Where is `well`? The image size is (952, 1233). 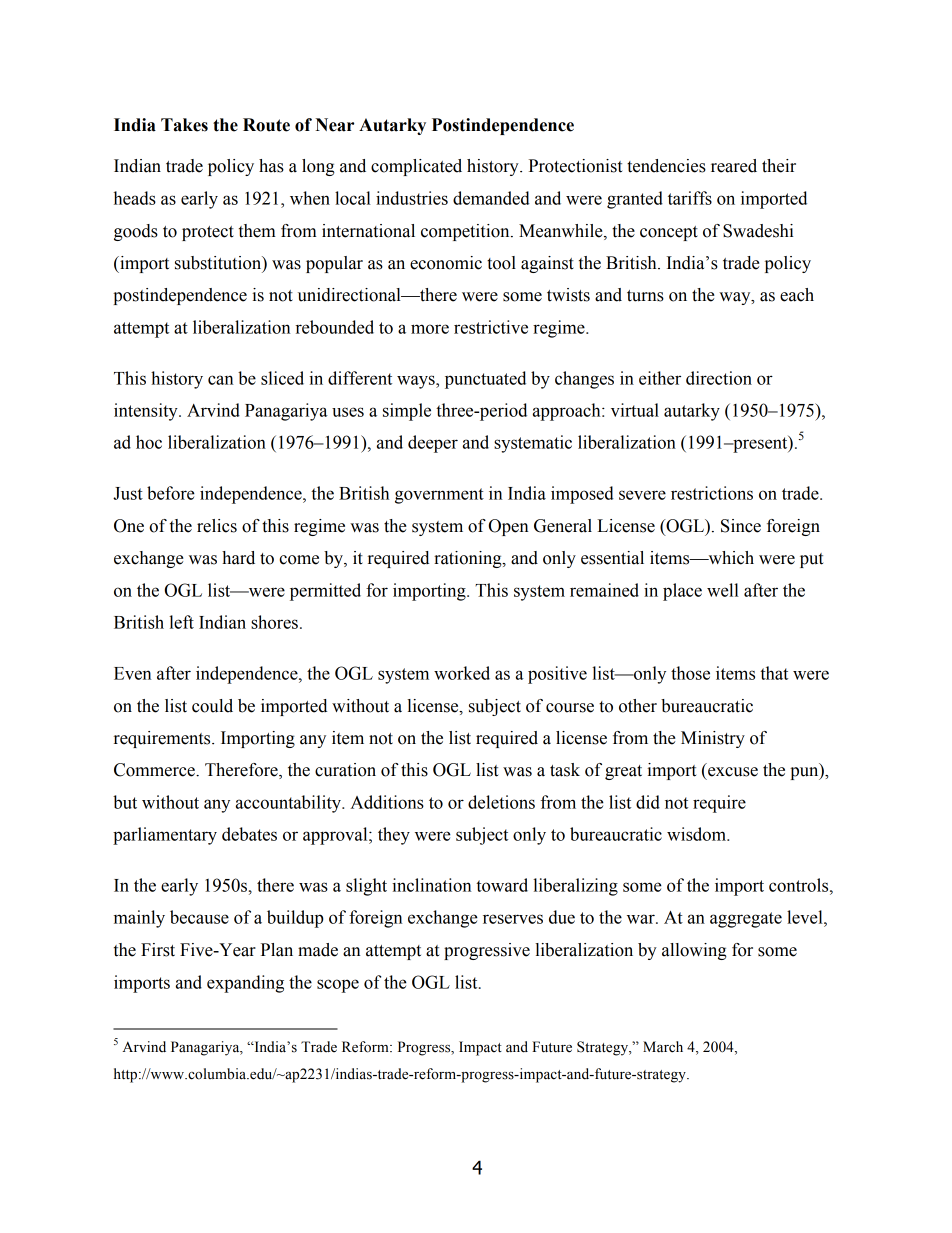 well is located at coordinates (723, 590).
